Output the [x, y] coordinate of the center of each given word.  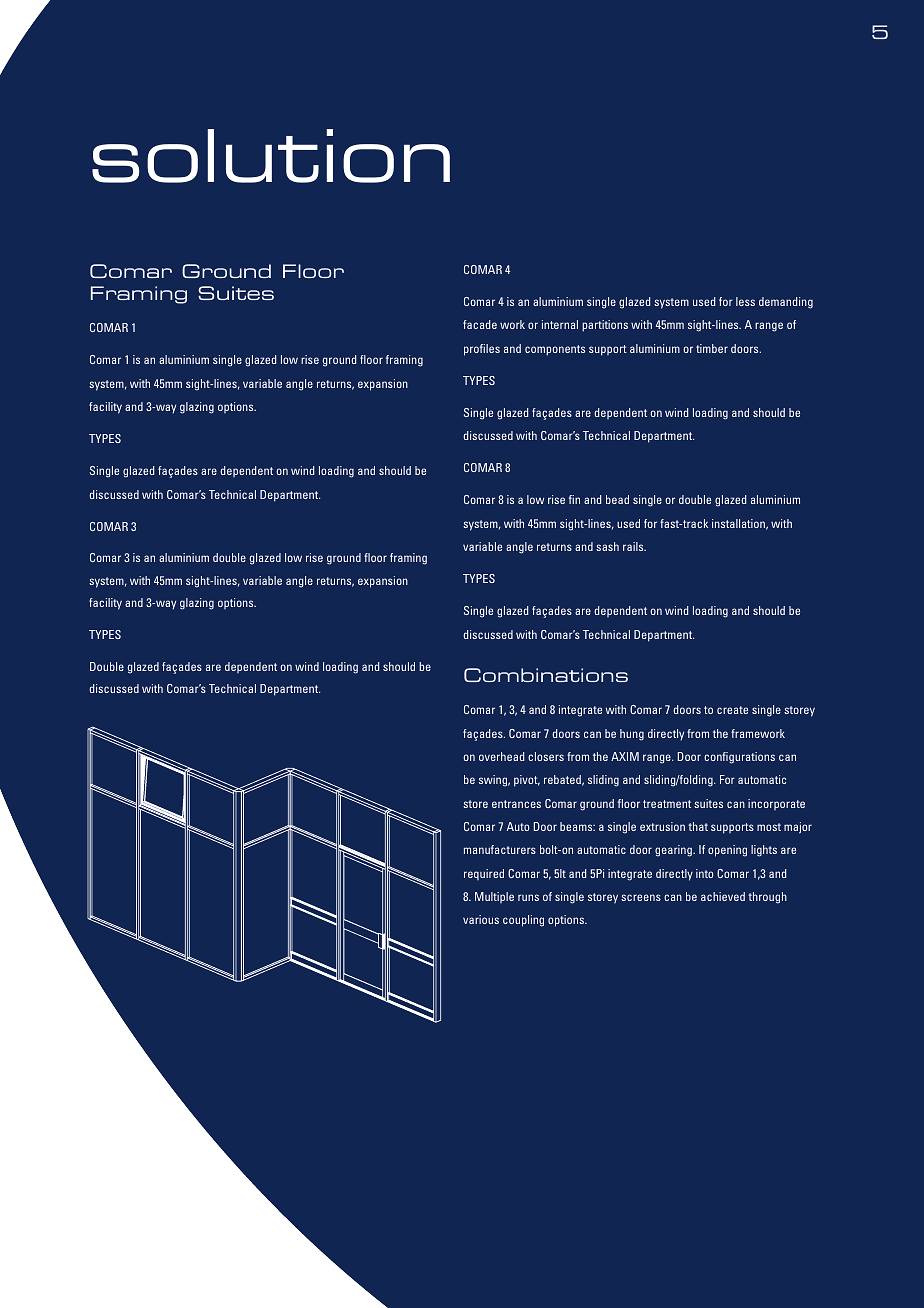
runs [528, 897]
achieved [723, 896]
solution [271, 156]
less [745, 301]
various [481, 919]
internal [560, 324]
